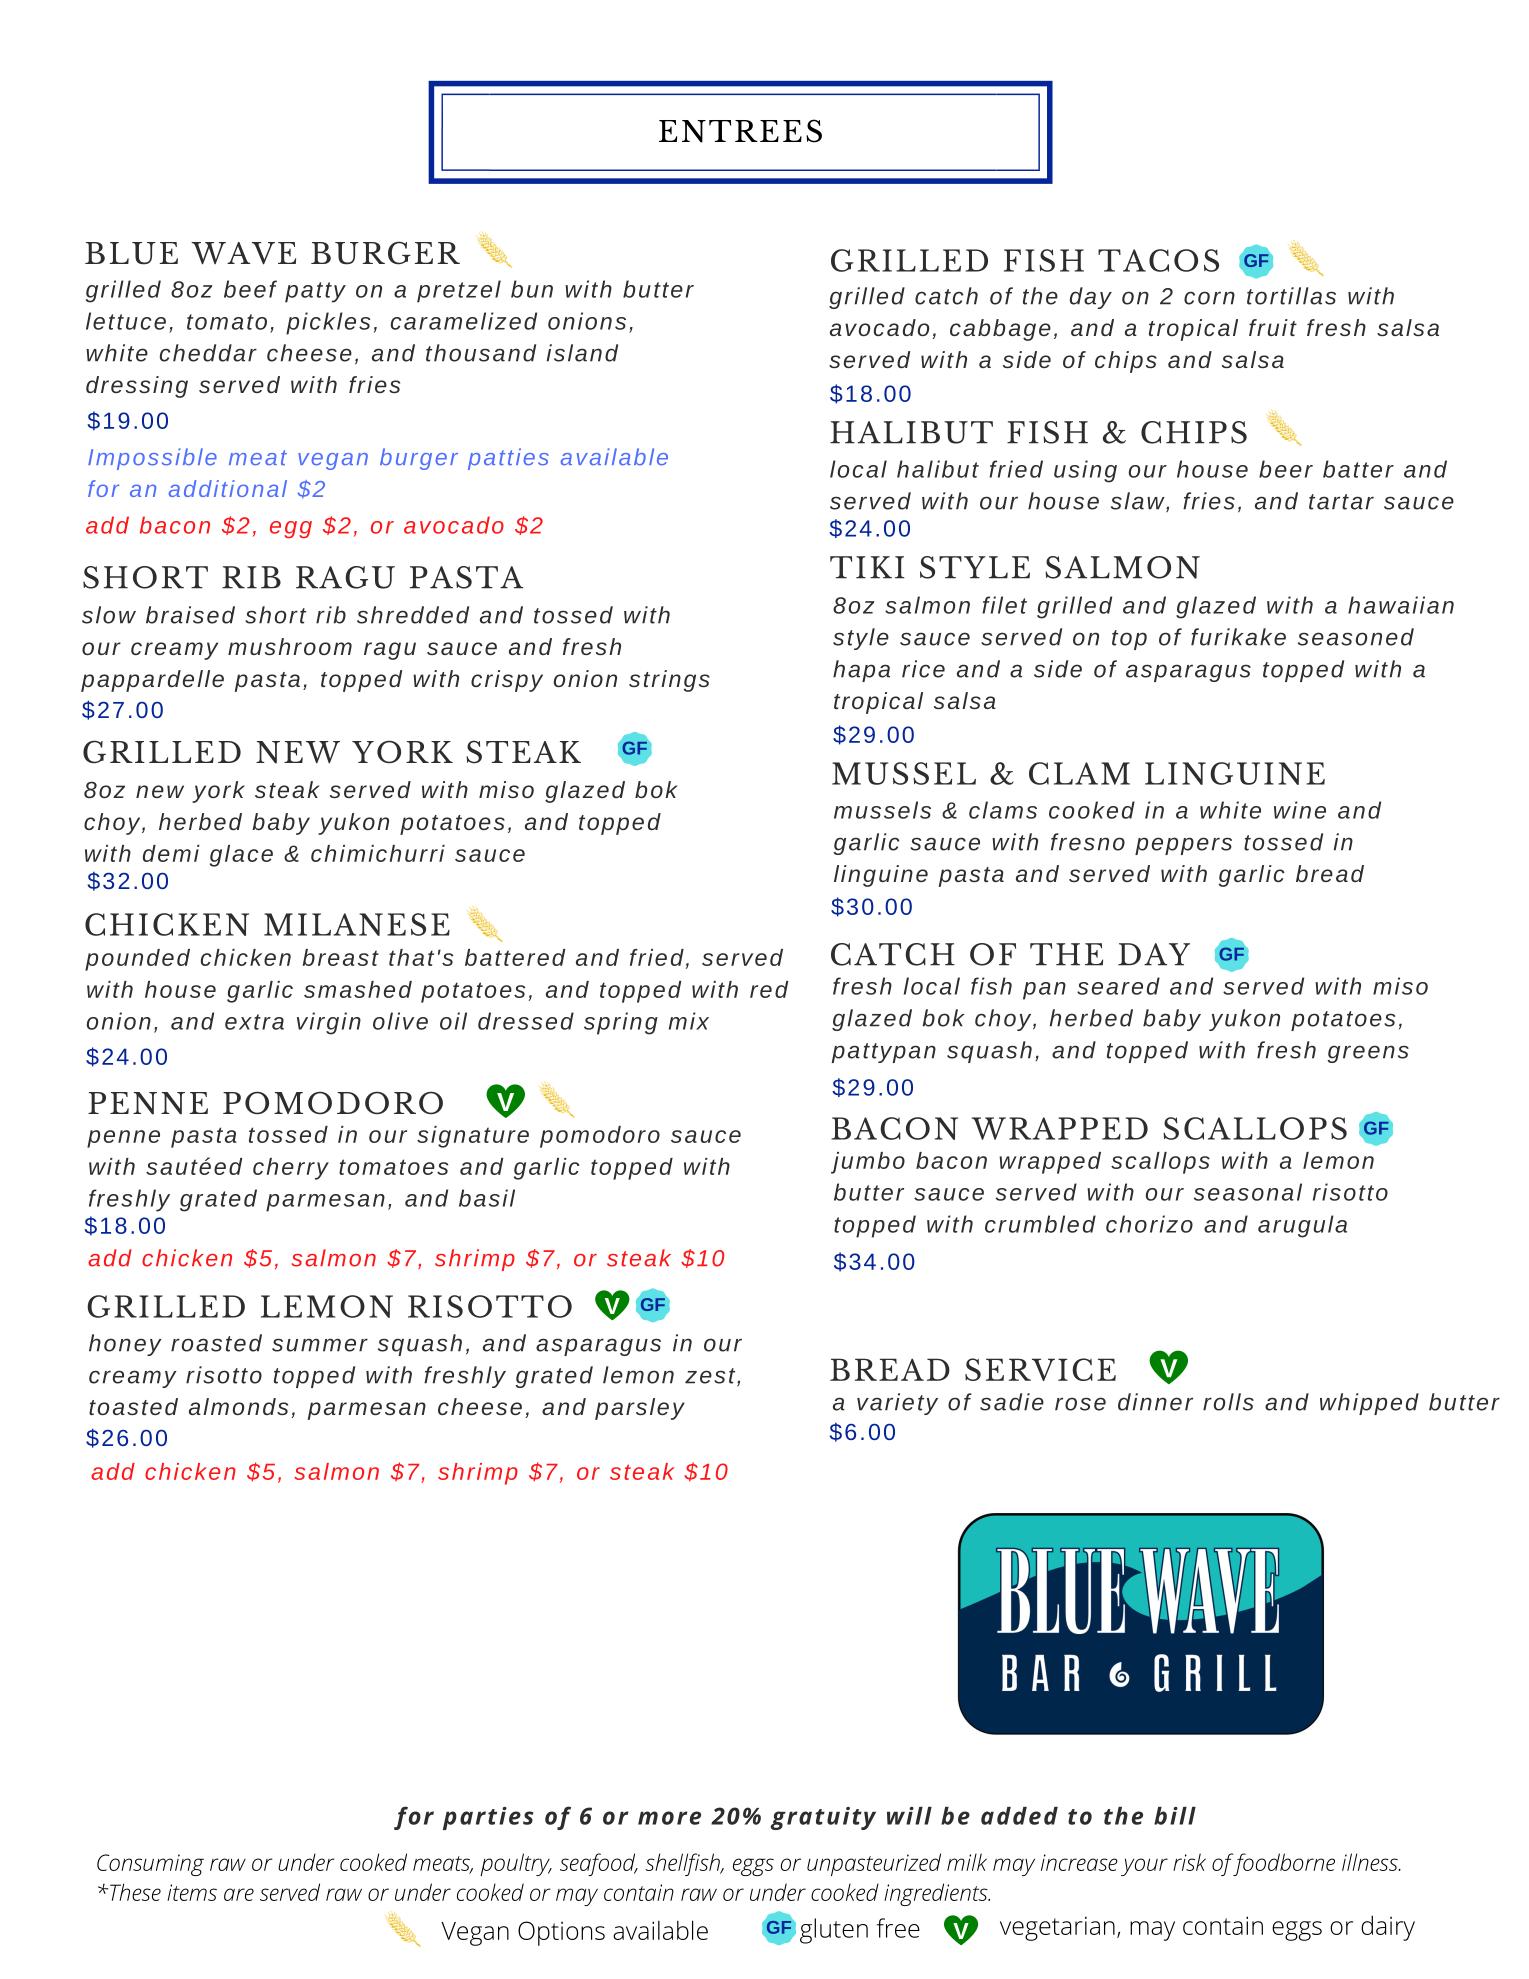 The height and width of the screenshot is (1979, 1529). Describe the element at coordinates (1238, 637) in the screenshot. I see `furikake` at that location.
